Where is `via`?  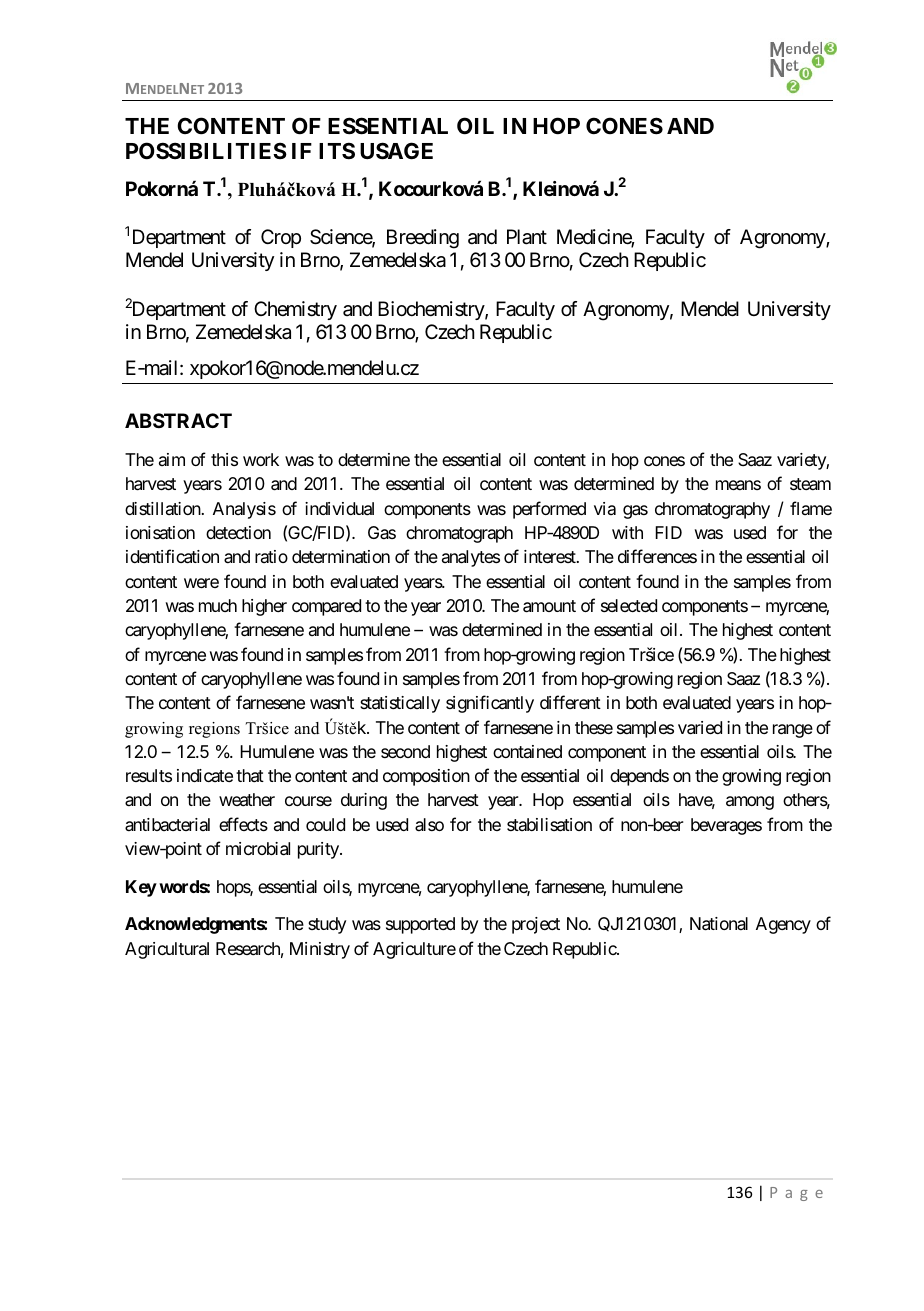
via is located at coordinates (605, 508).
